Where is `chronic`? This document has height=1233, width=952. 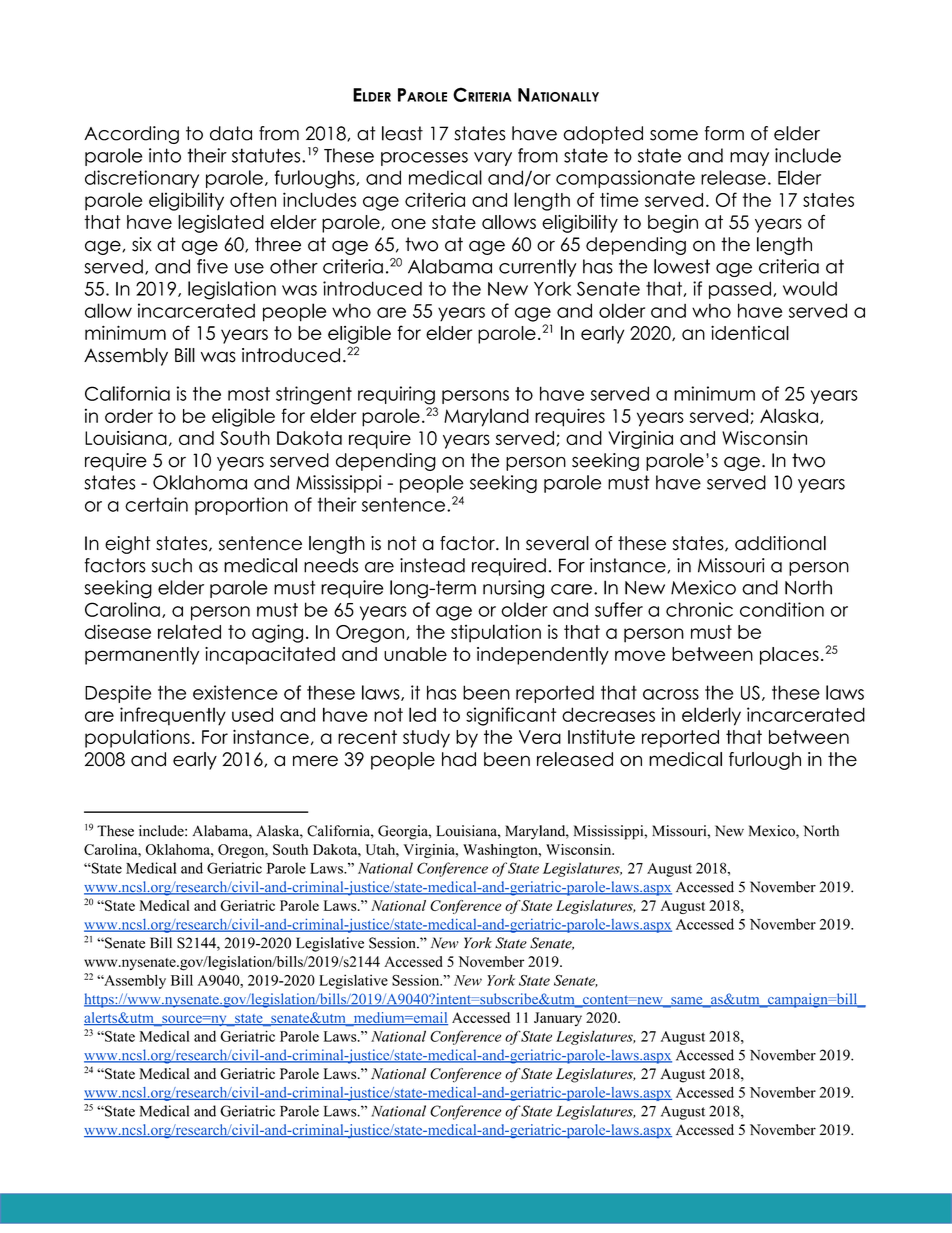
chronic is located at coordinates (699, 609).
